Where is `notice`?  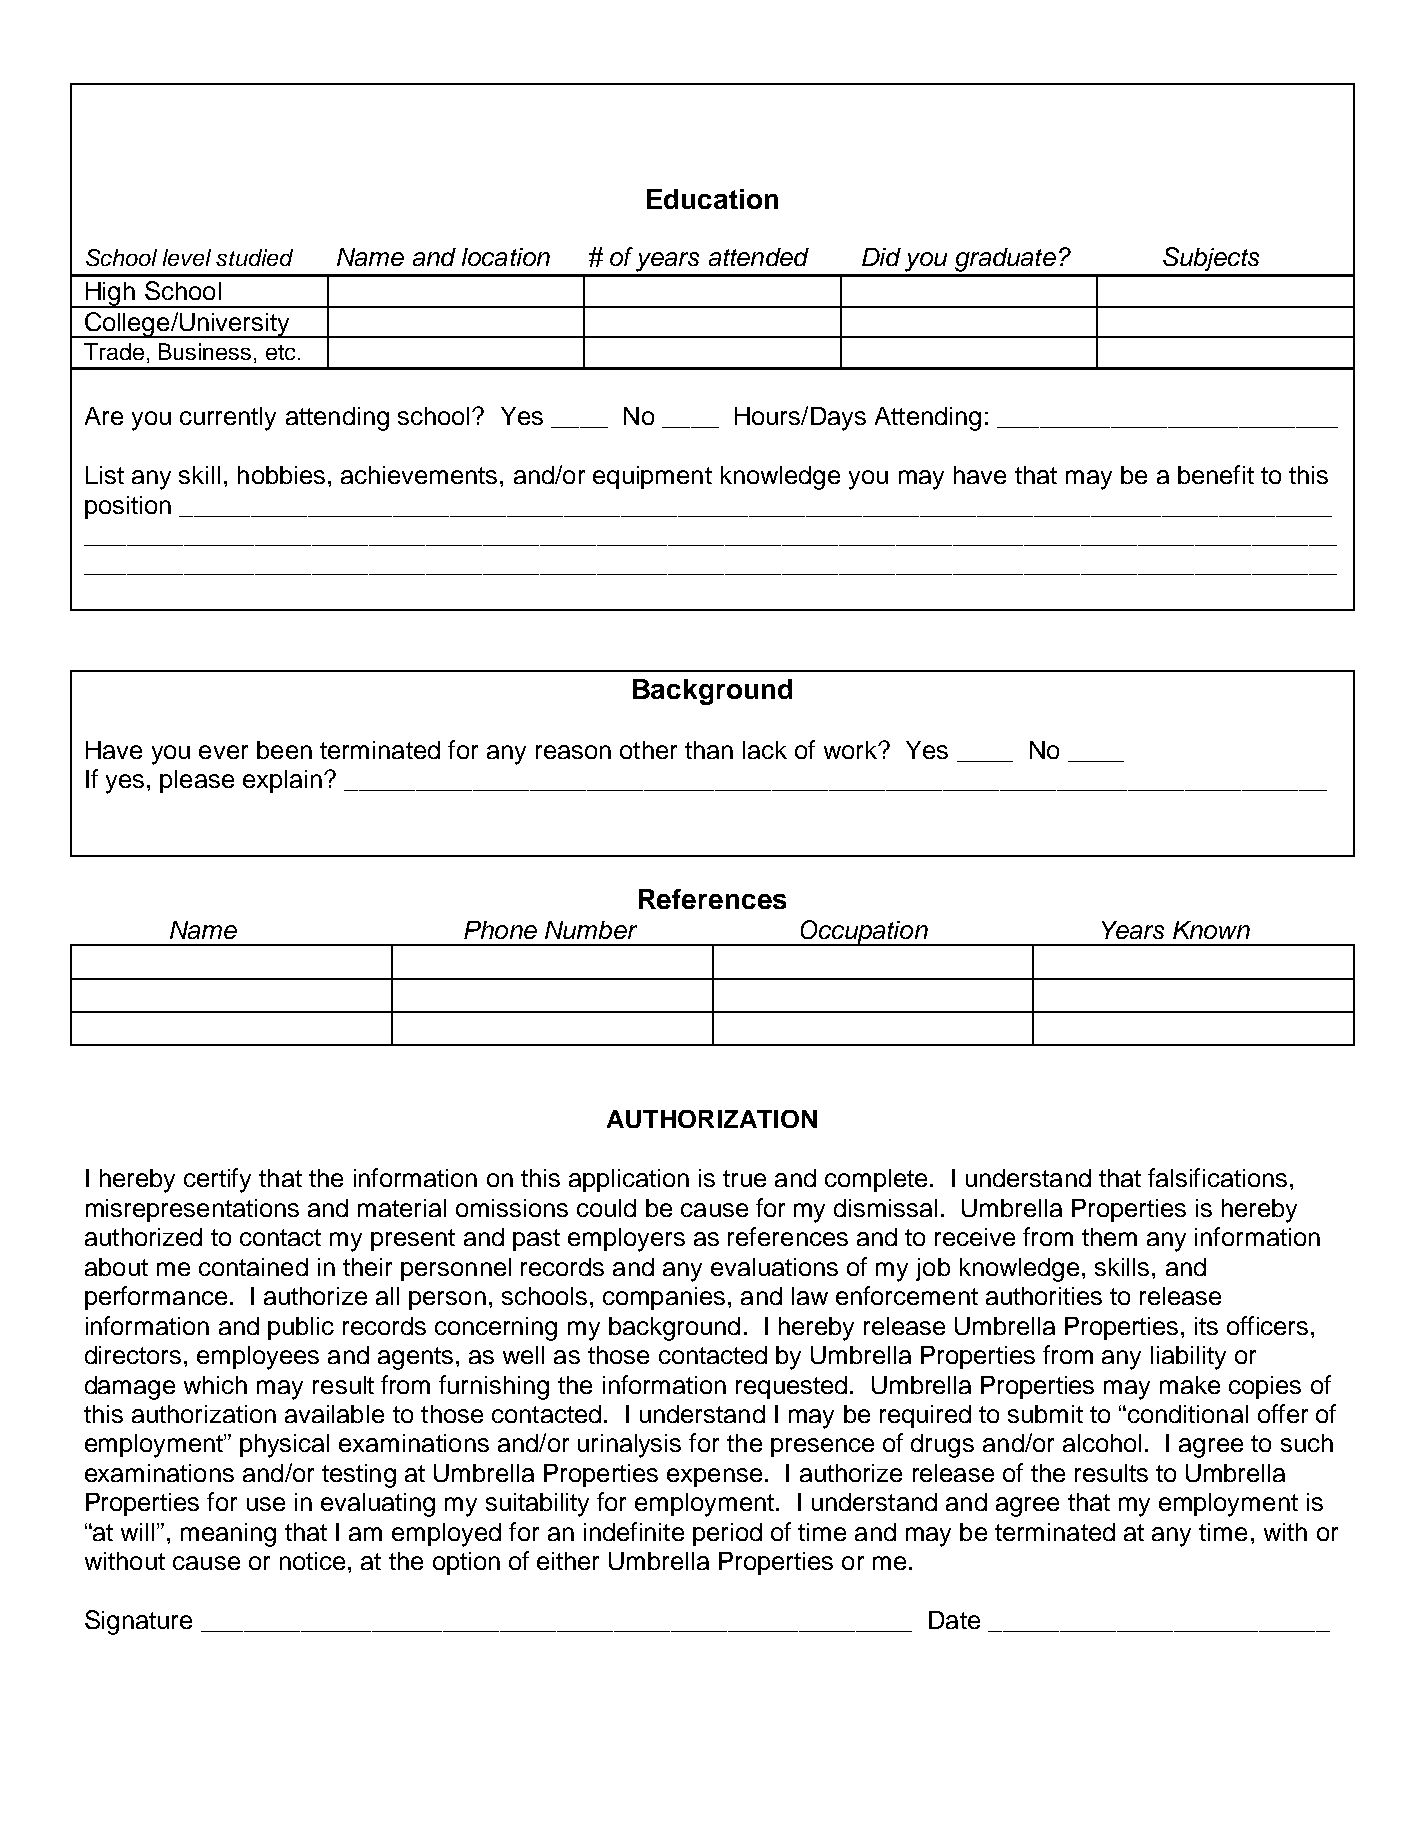
notice is located at coordinates (312, 1561).
